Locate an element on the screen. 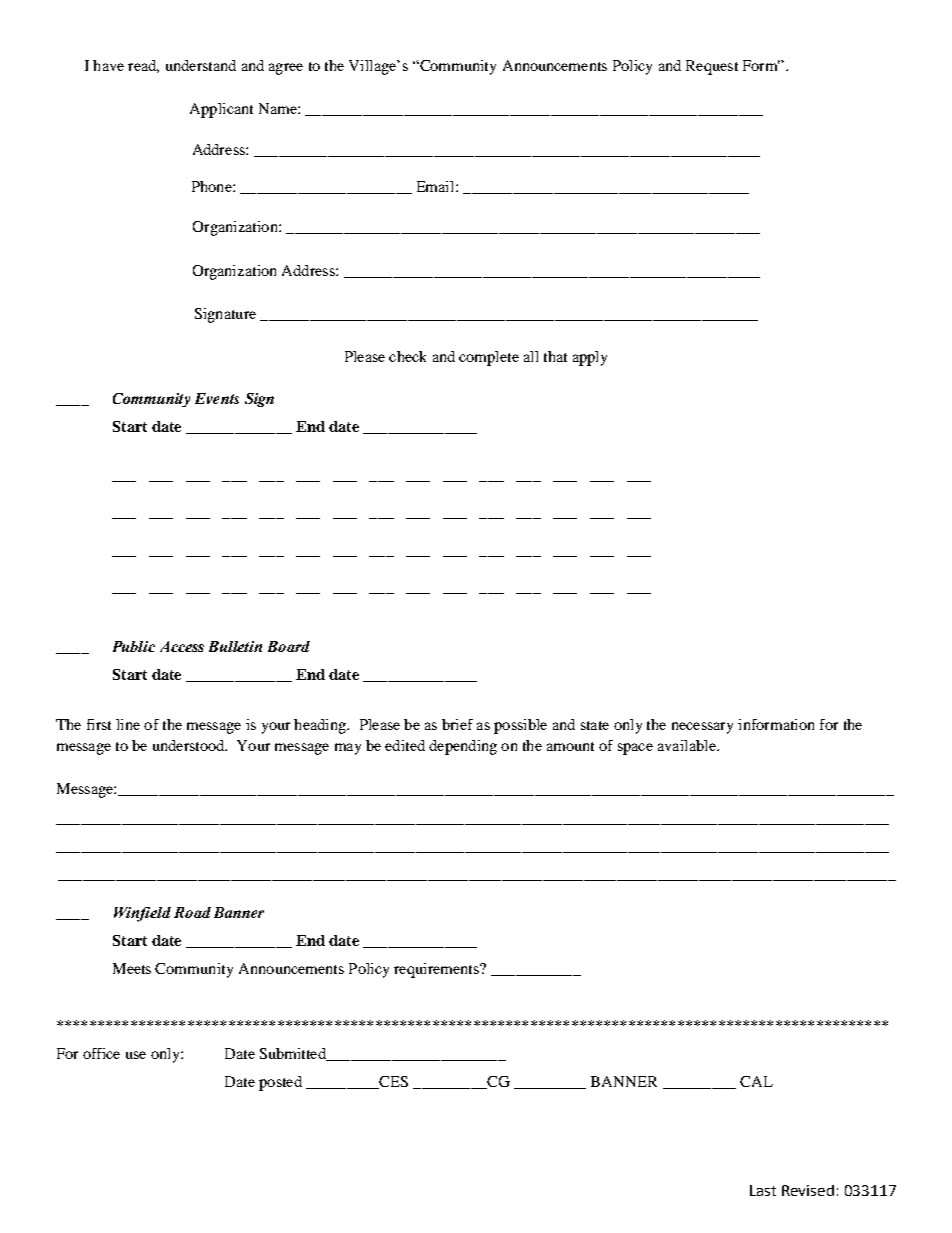  necessary is located at coordinates (702, 728).
